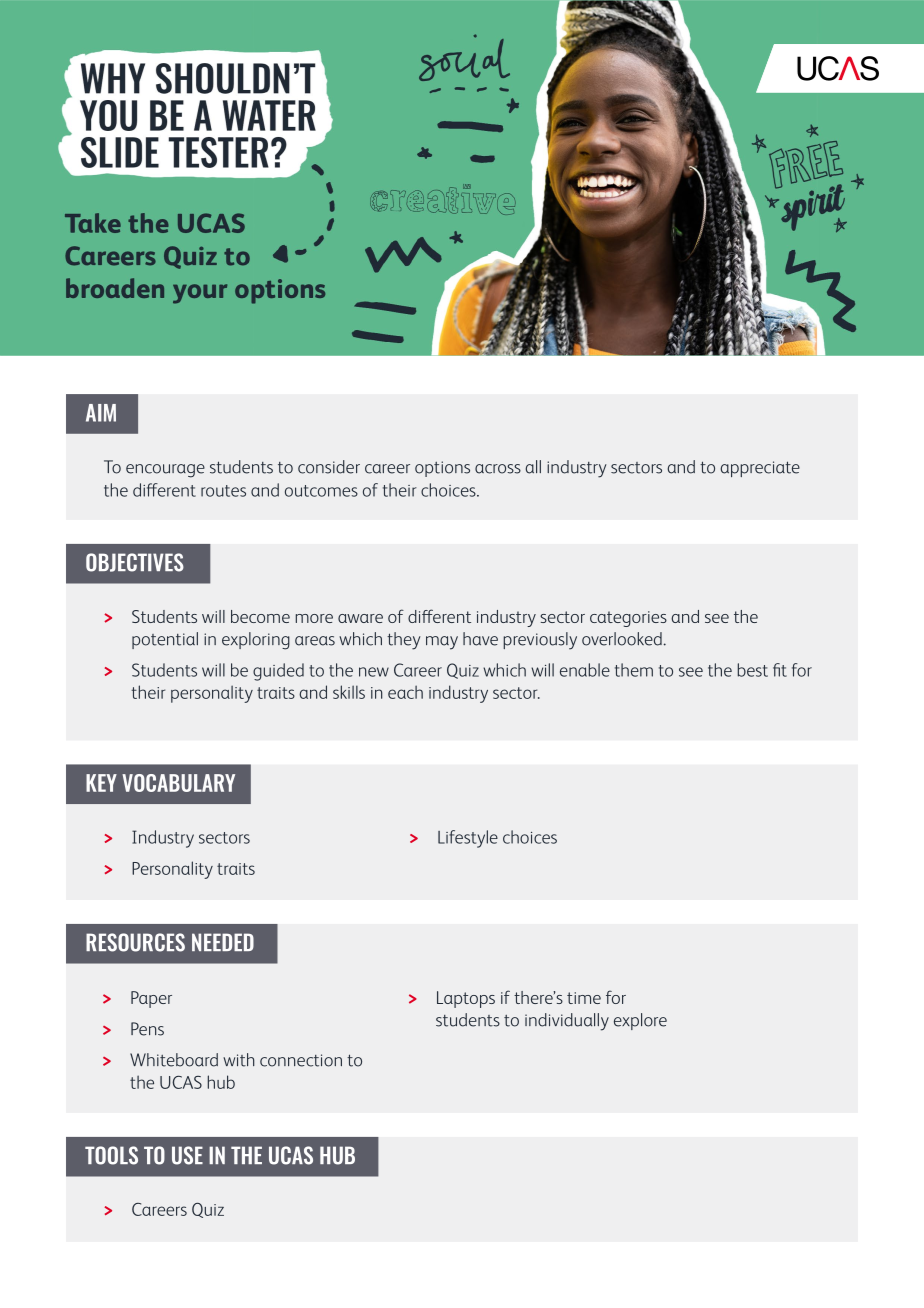 The height and width of the screenshot is (1308, 924). Describe the element at coordinates (165, 471) in the screenshot. I see `encourage` at that location.
